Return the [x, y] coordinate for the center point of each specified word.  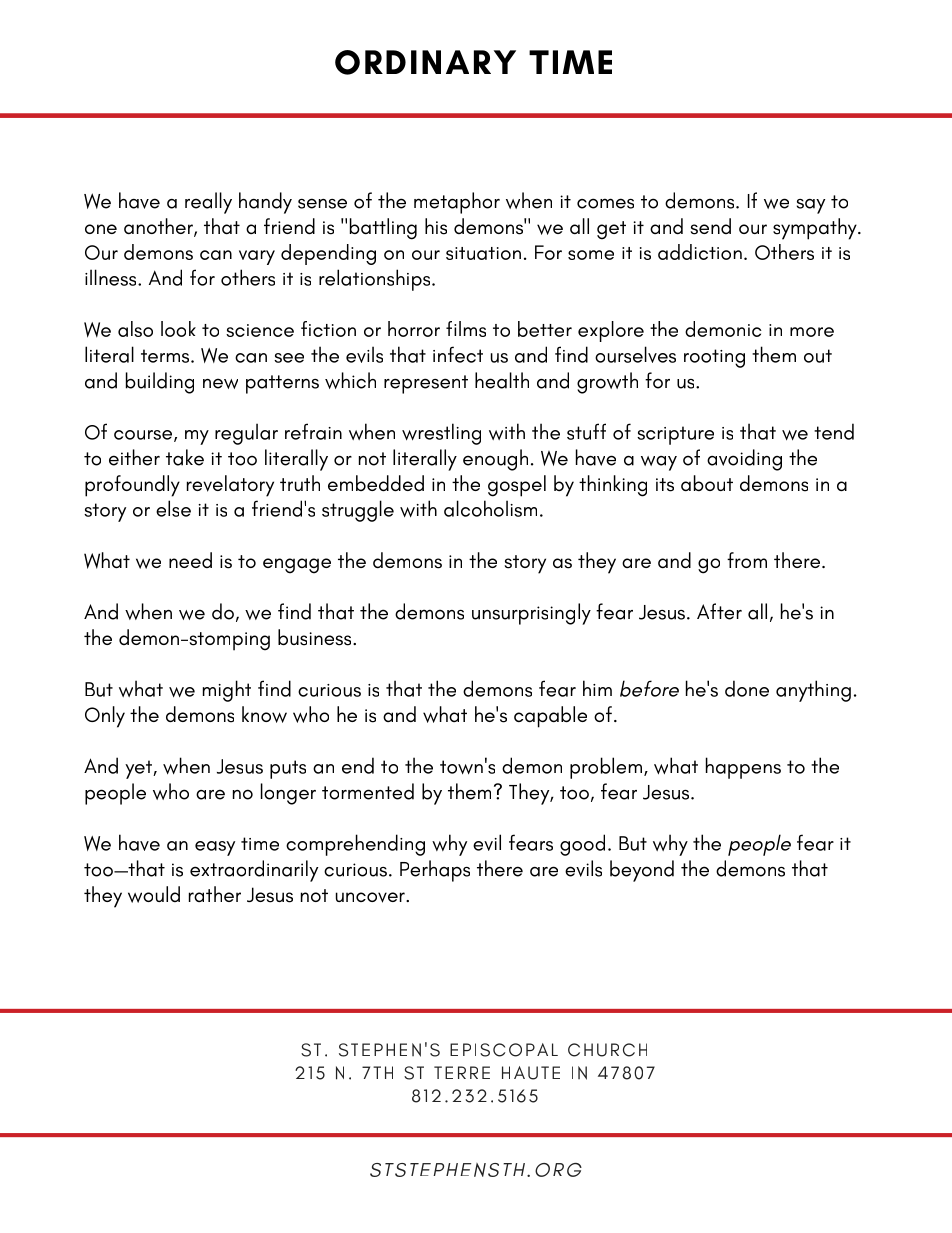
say [811, 206]
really [208, 203]
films [466, 329]
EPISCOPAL [504, 1050]
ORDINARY [425, 62]
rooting [714, 358]
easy [215, 848]
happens [743, 768]
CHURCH [607, 1050]
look [178, 329]
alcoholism [490, 508]
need [190, 560]
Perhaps [435, 871]
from [747, 560]
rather [215, 894]
